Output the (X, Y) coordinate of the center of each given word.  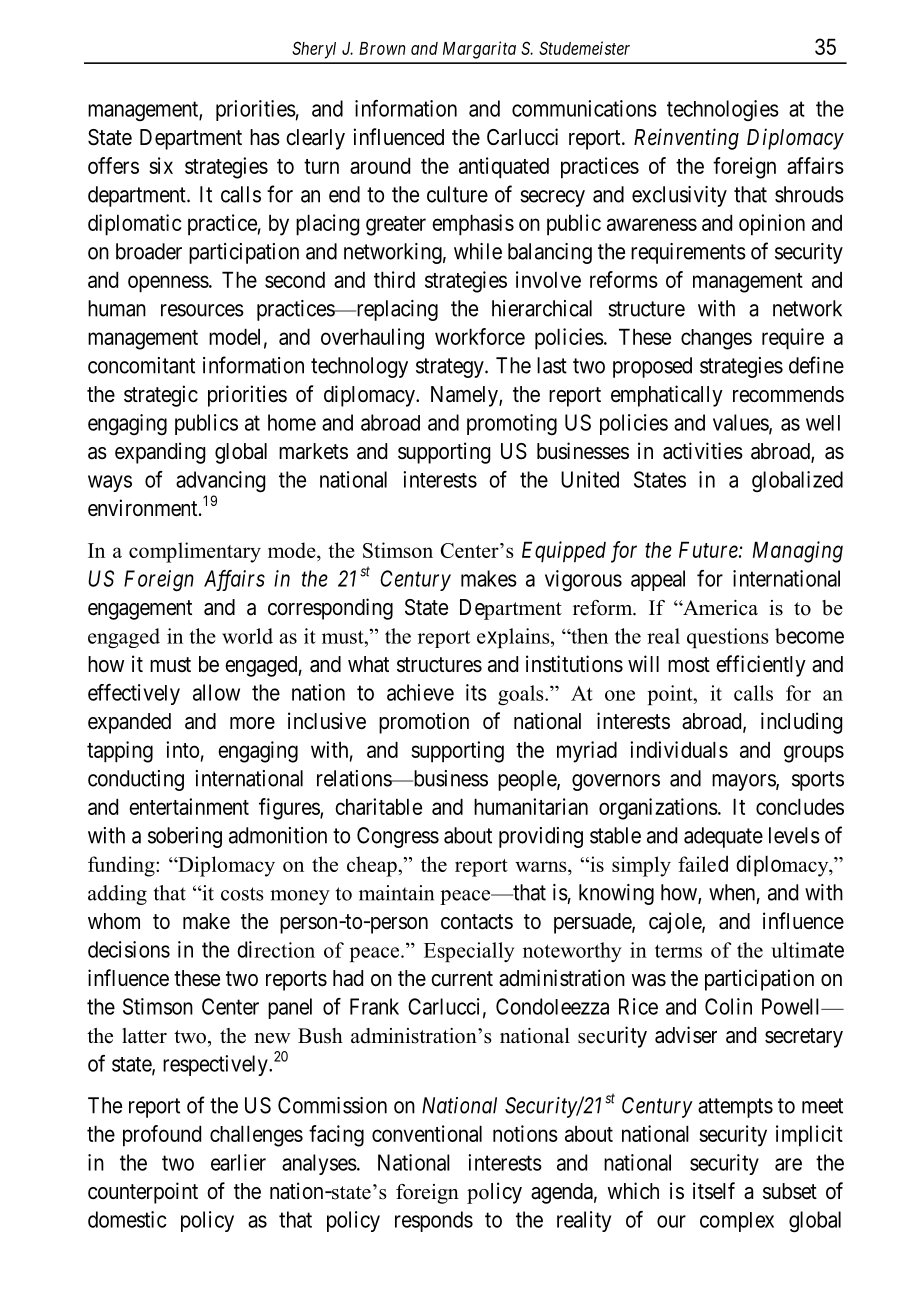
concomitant (141, 365)
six (161, 165)
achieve (420, 692)
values (741, 423)
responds (434, 1221)
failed (703, 864)
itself (714, 1191)
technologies (723, 110)
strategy (451, 368)
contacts (477, 922)
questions (728, 638)
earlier (238, 1162)
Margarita (479, 50)
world (247, 636)
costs (242, 894)
